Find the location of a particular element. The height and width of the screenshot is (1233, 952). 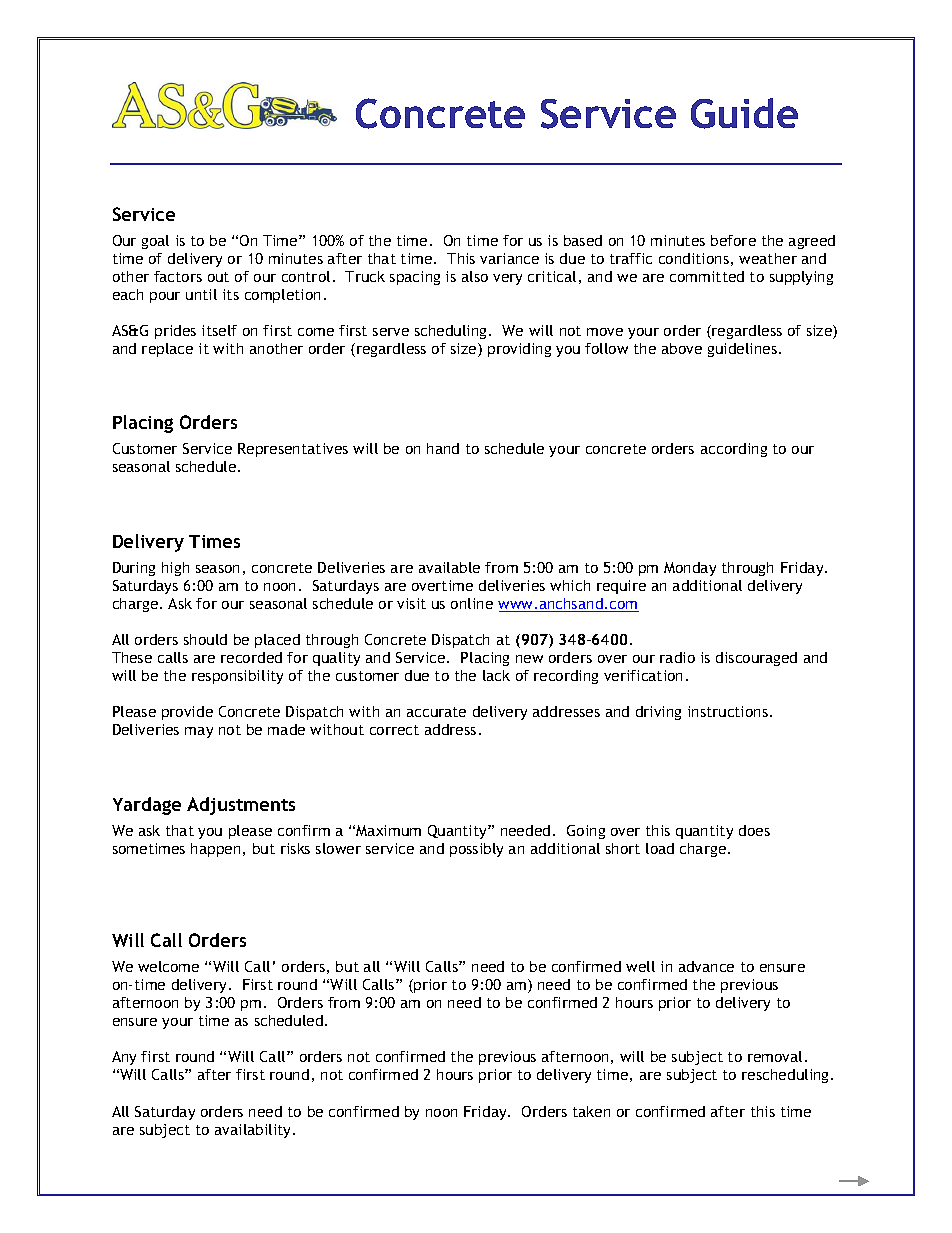

committed is located at coordinates (707, 276).
